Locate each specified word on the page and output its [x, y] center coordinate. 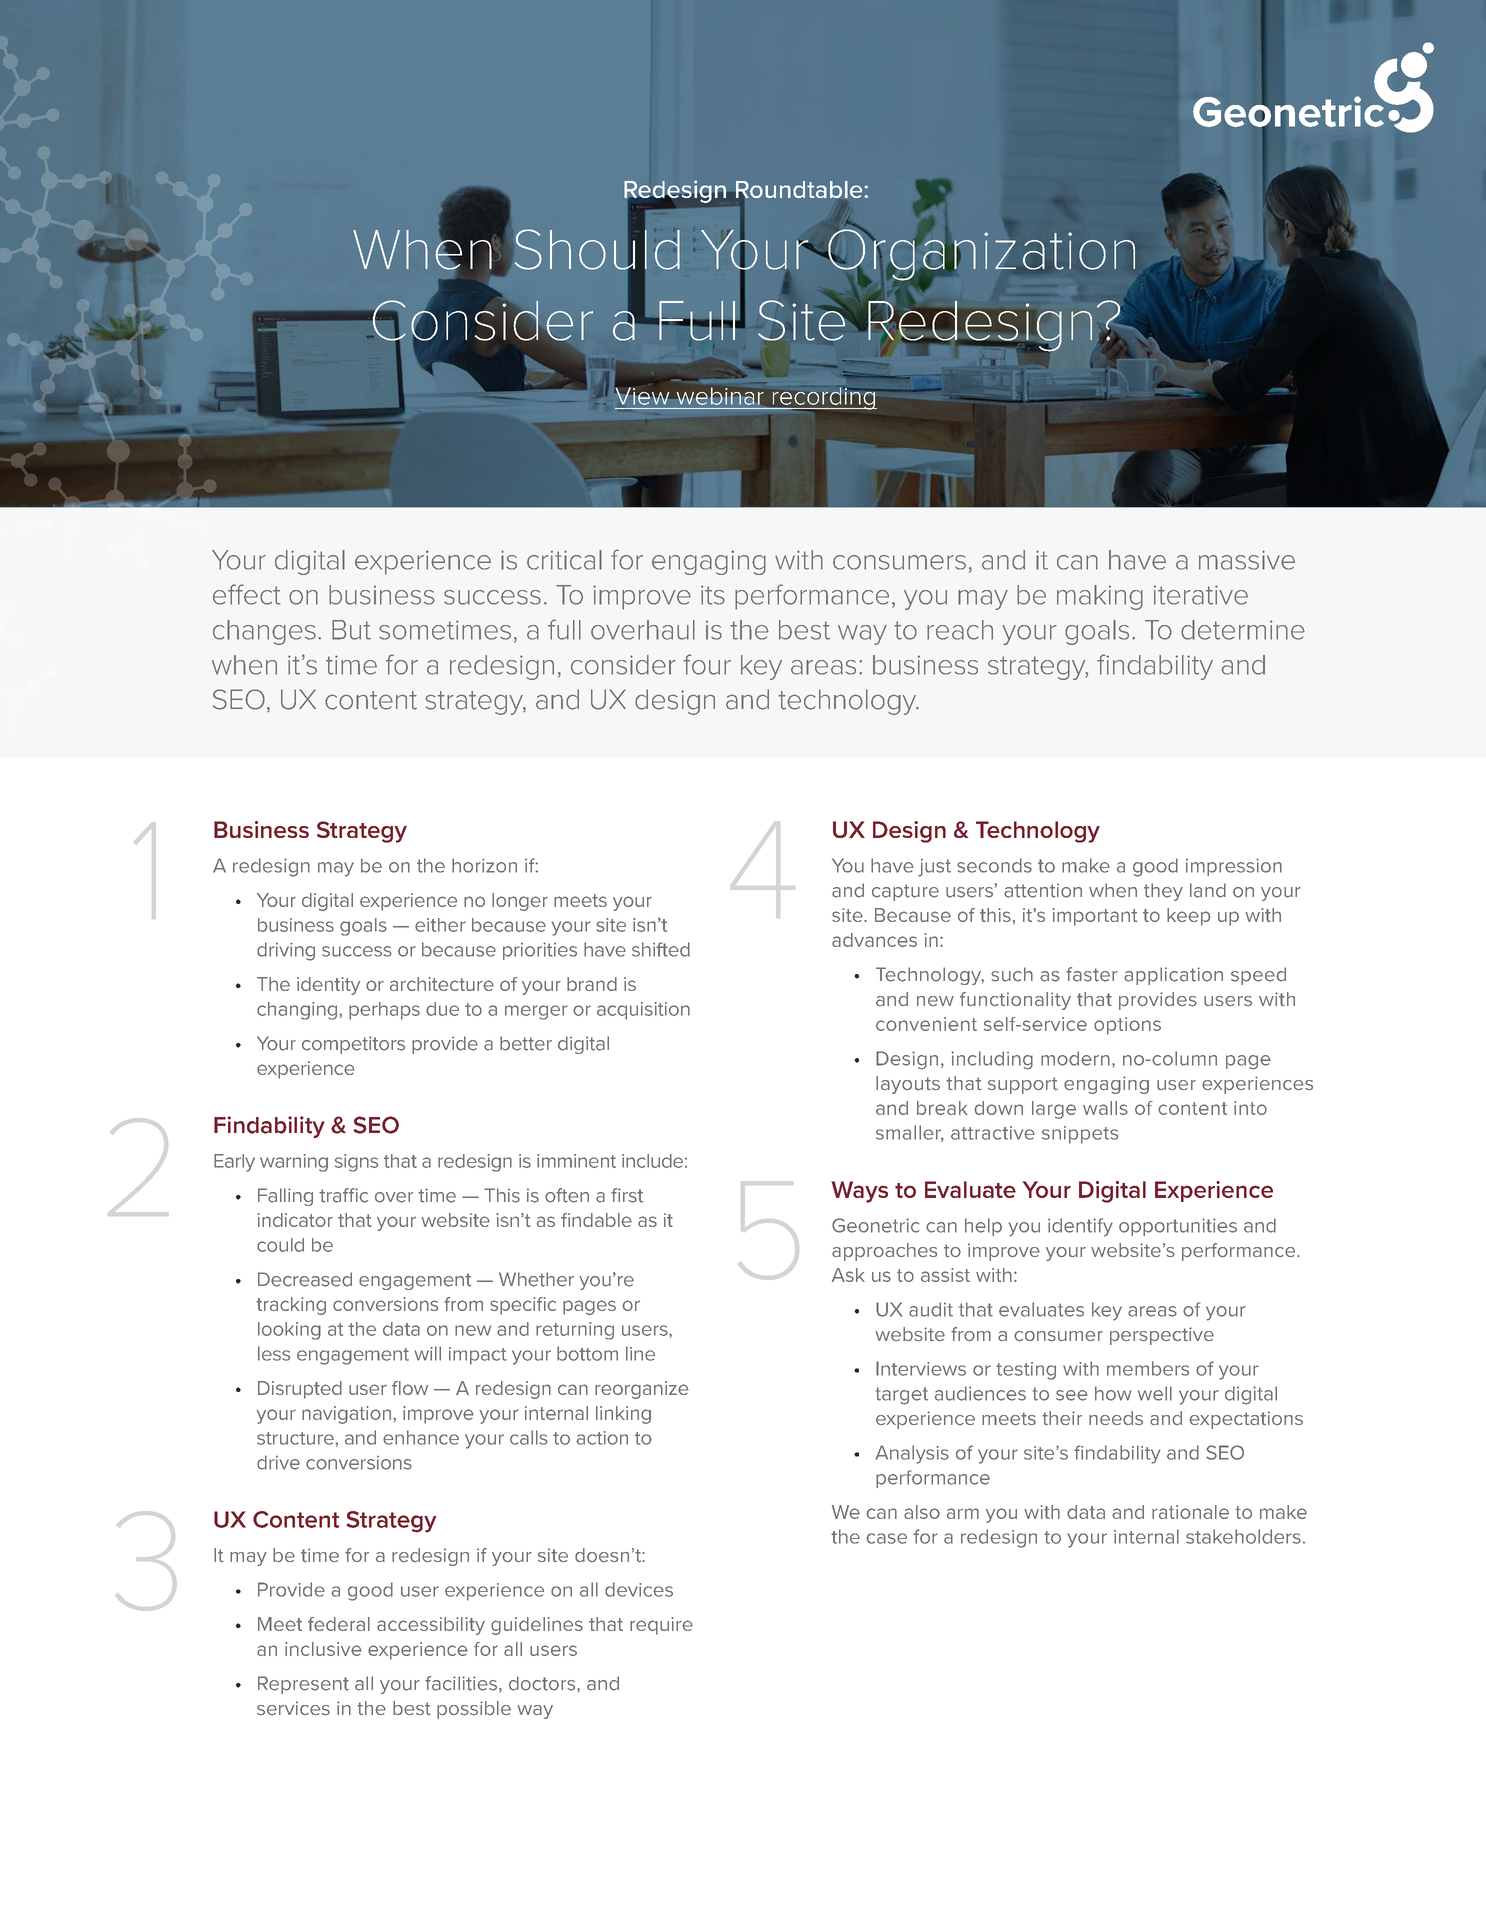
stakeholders [1243, 1536]
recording [823, 399]
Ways [859, 1192]
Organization [980, 255]
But [351, 630]
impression [1234, 867]
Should [597, 249]
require [661, 1626]
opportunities [1178, 1227]
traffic [343, 1195]
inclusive [323, 1649]
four [707, 664]
